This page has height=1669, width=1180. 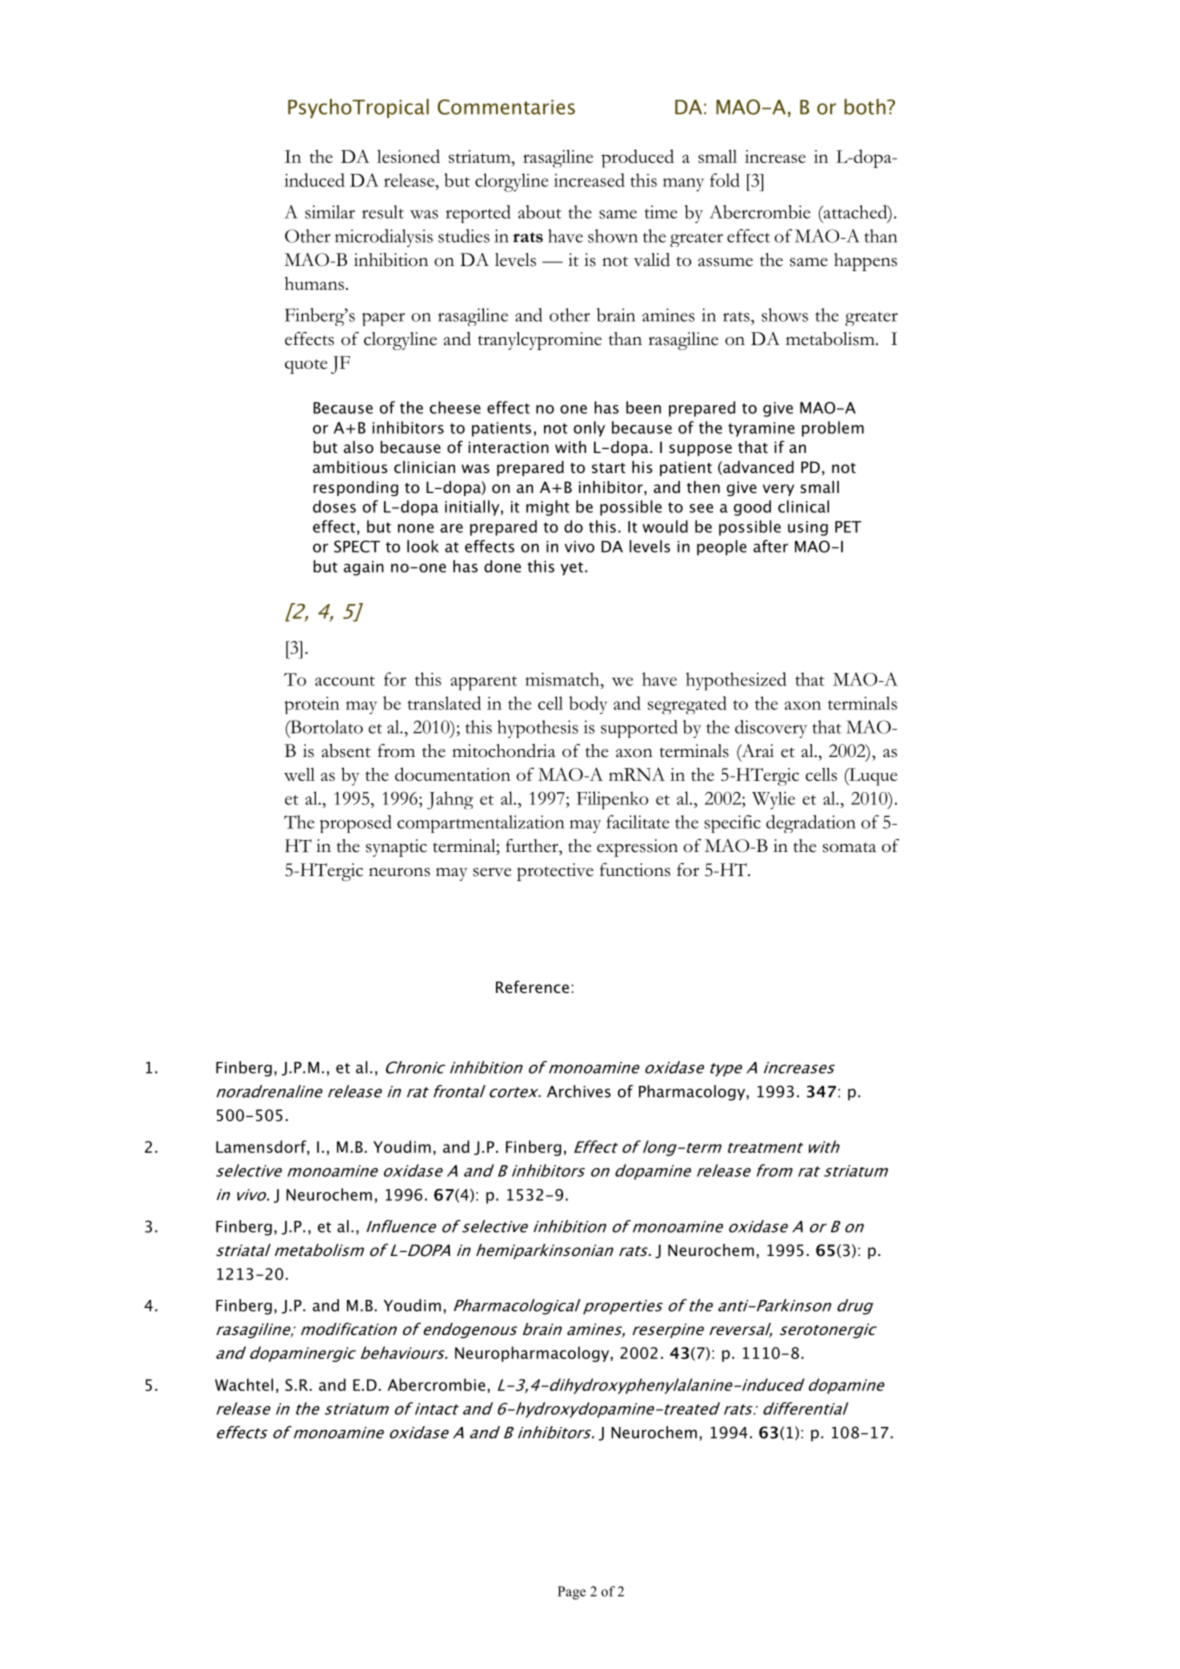 What do you see at coordinates (579, 1091) in the page?
I see `Archives` at bounding box center [579, 1091].
